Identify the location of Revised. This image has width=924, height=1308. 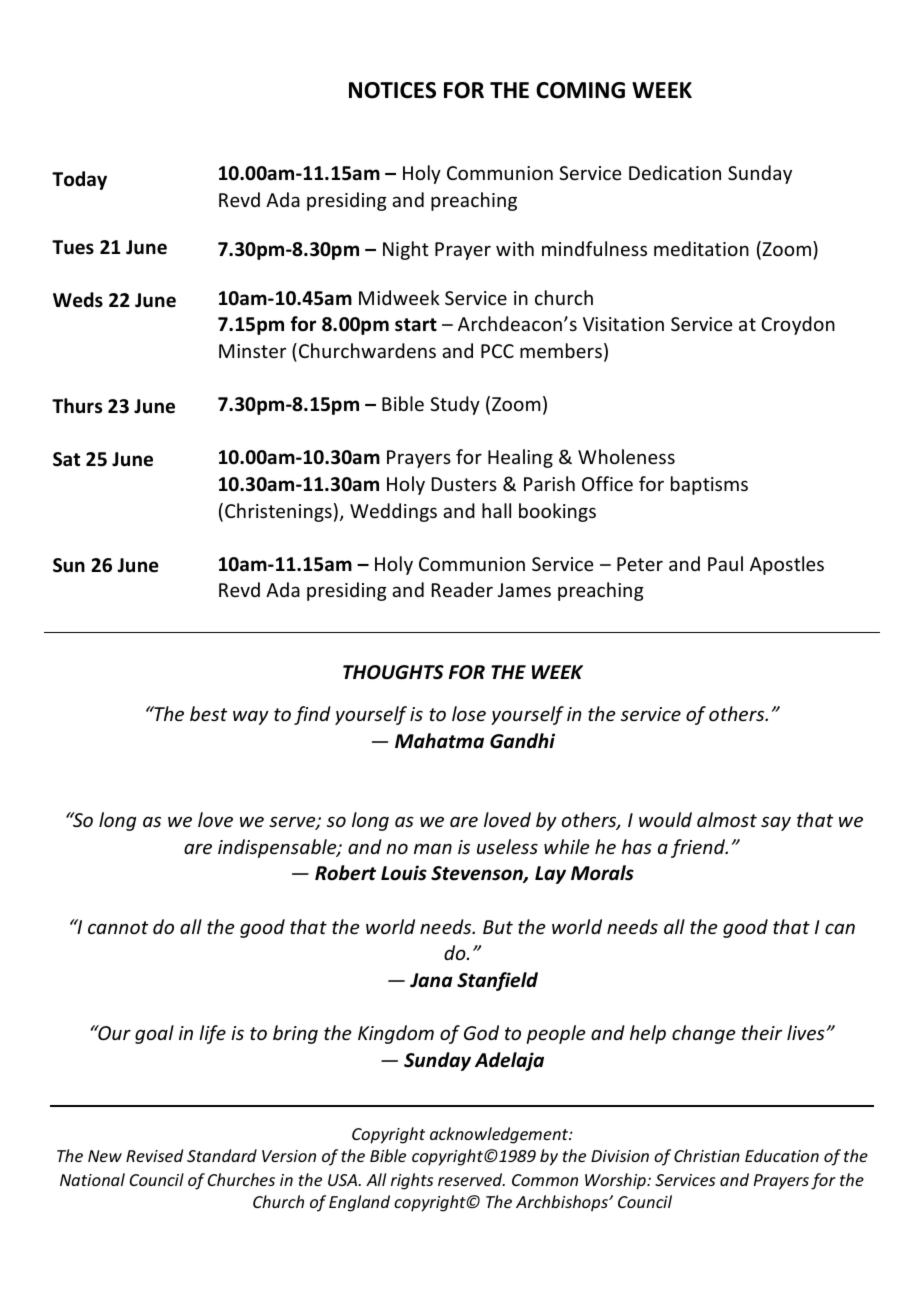
(154, 1155).
